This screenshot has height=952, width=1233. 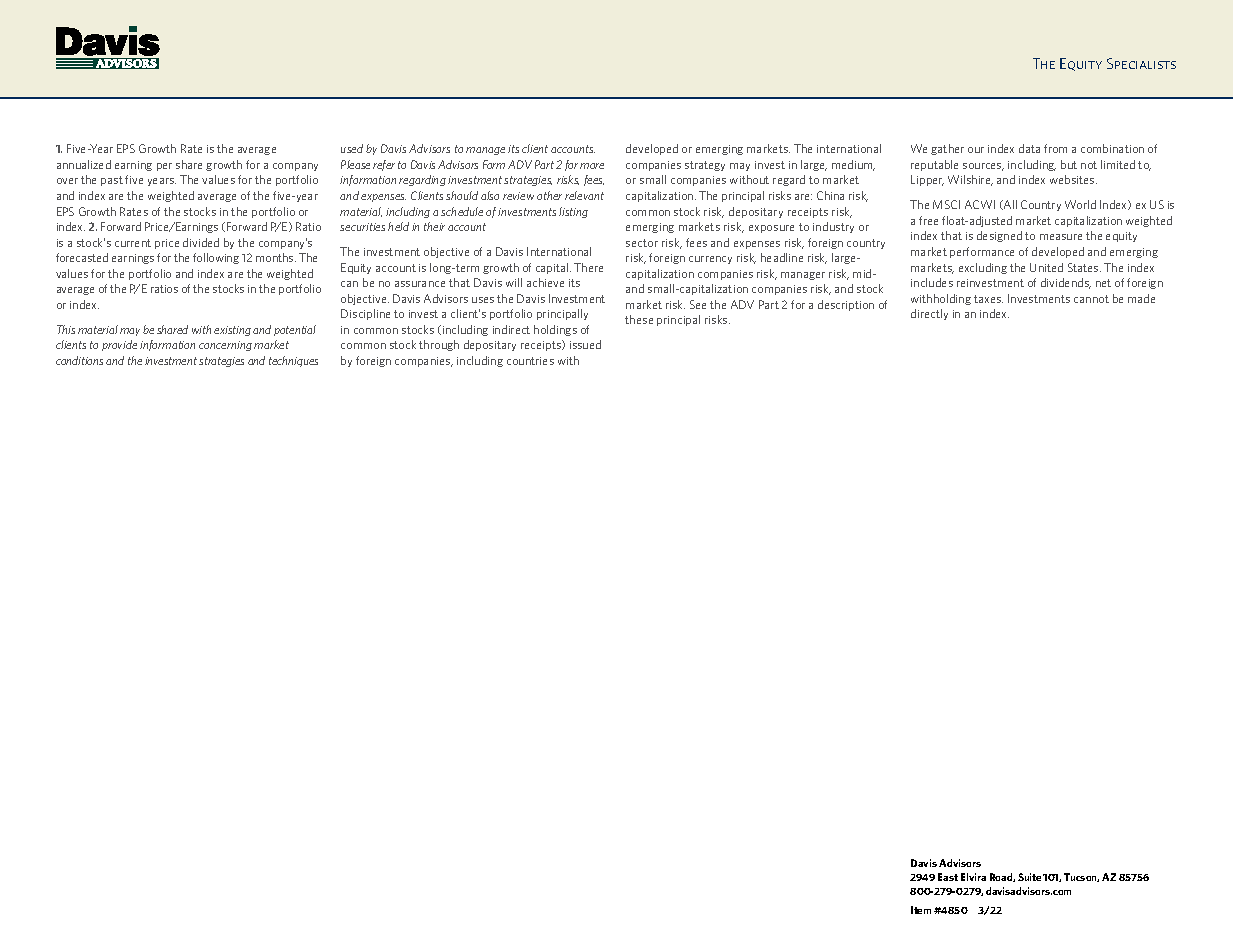 What do you see at coordinates (592, 166) in the screenshot?
I see `more` at bounding box center [592, 166].
